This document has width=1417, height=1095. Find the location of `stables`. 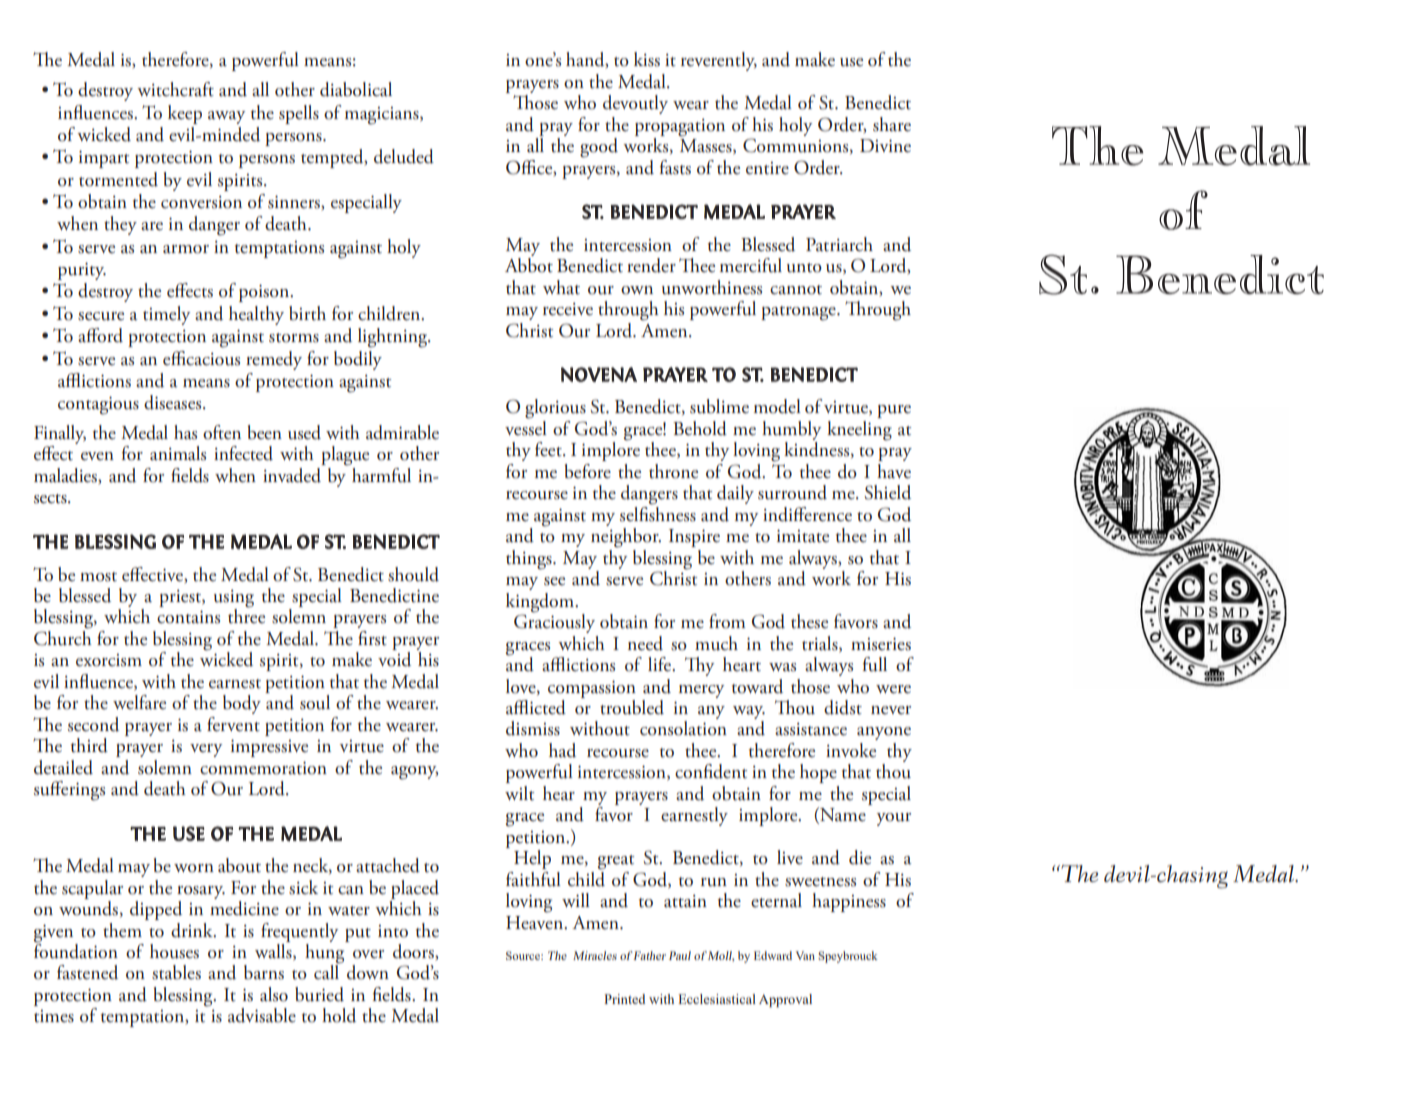

stables is located at coordinates (176, 972).
